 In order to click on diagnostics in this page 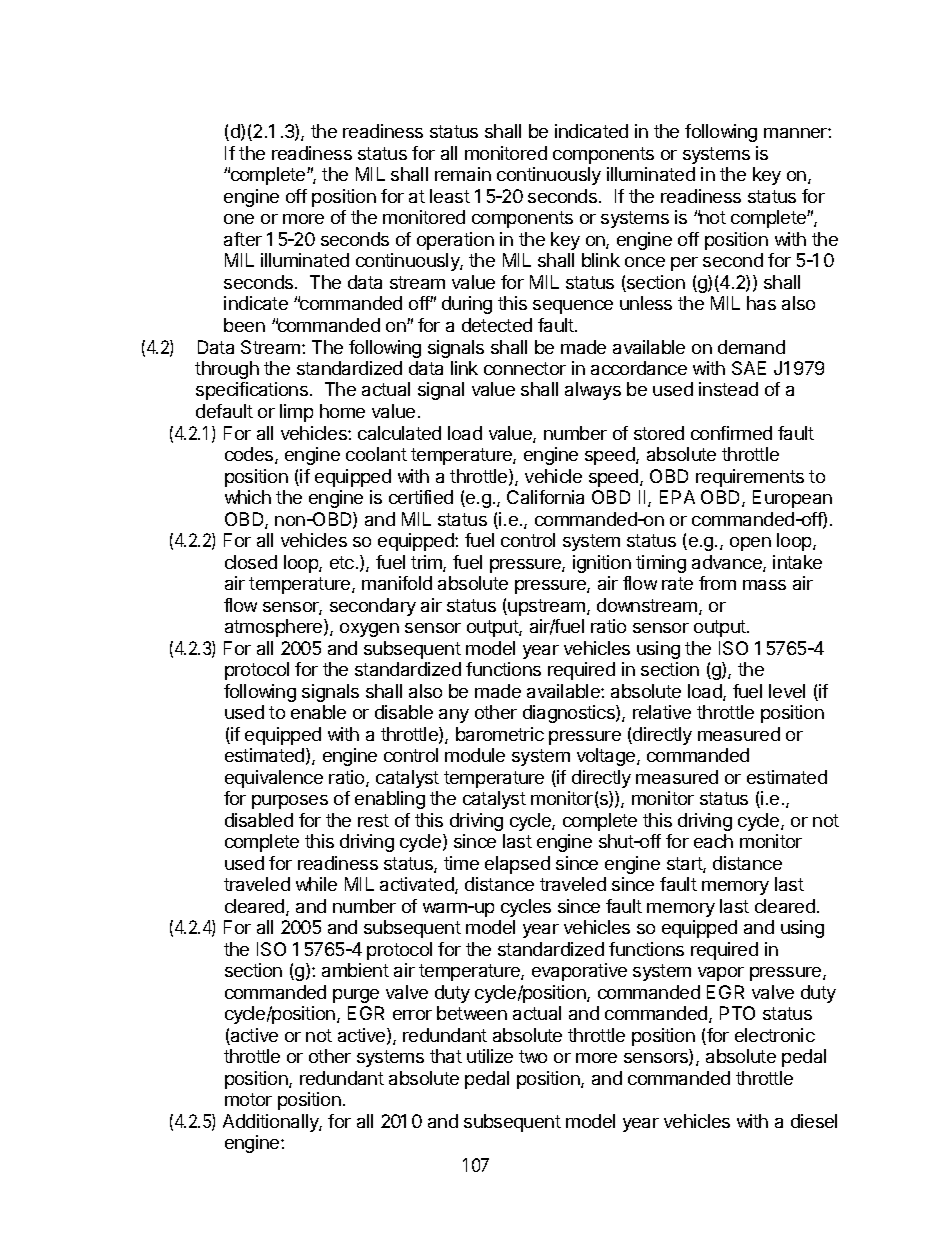, I will do `click(570, 714)`.
